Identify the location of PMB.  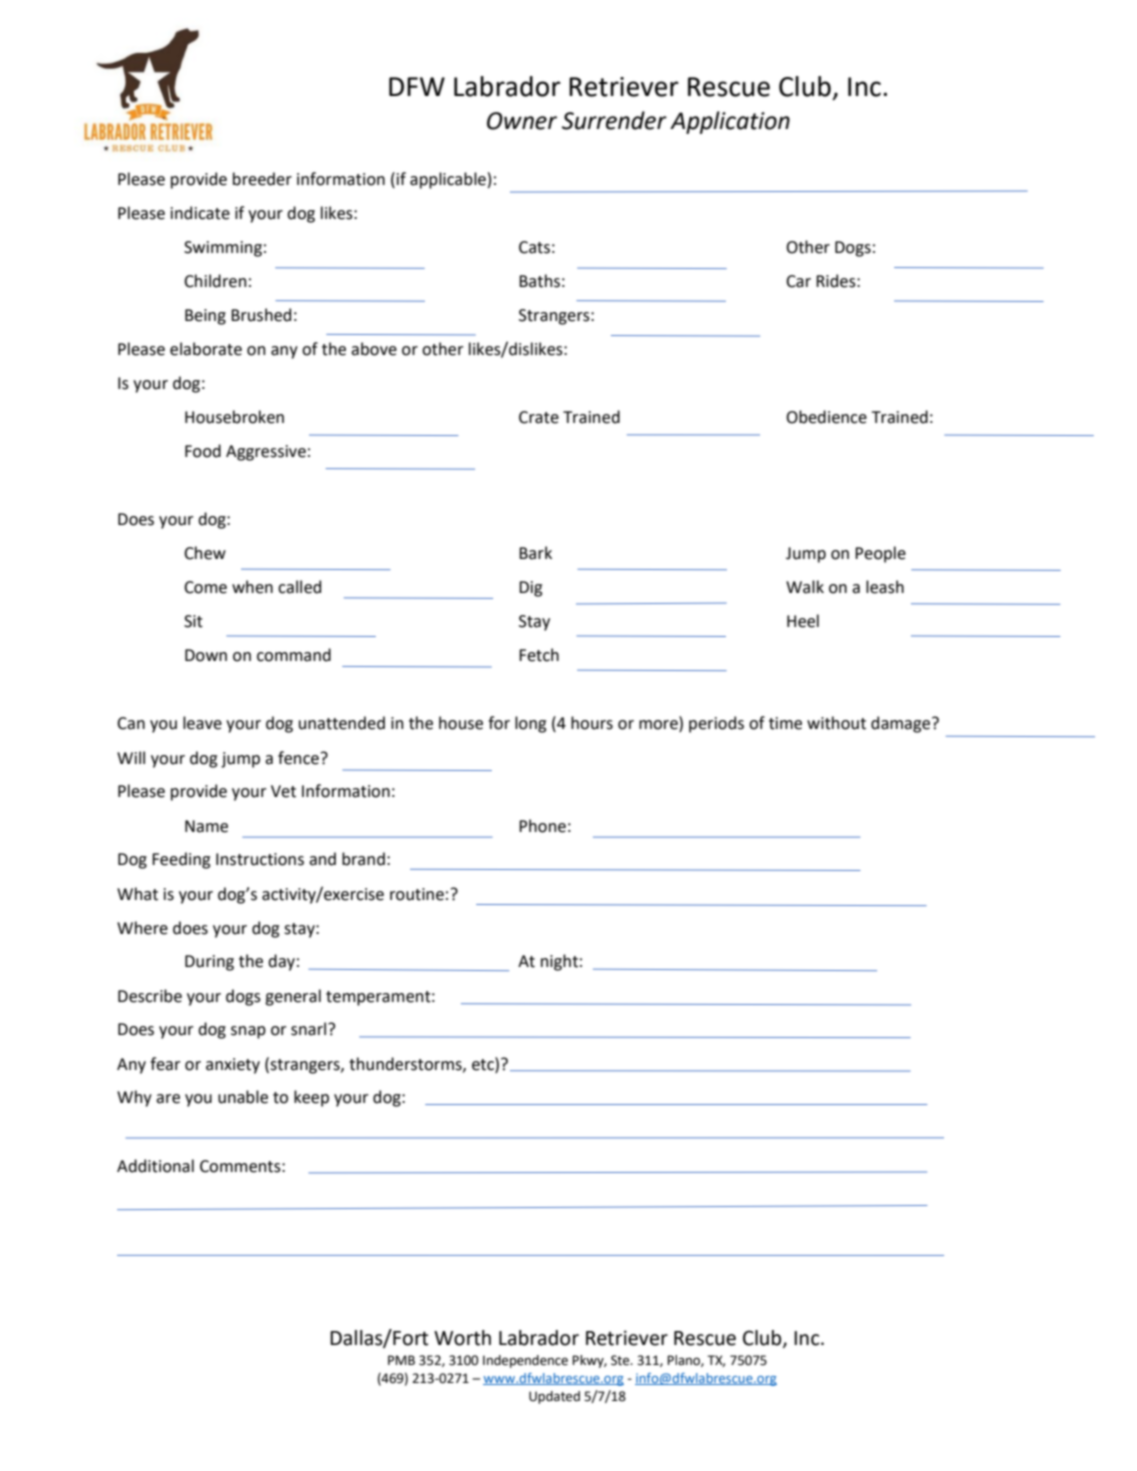
(401, 1360).
